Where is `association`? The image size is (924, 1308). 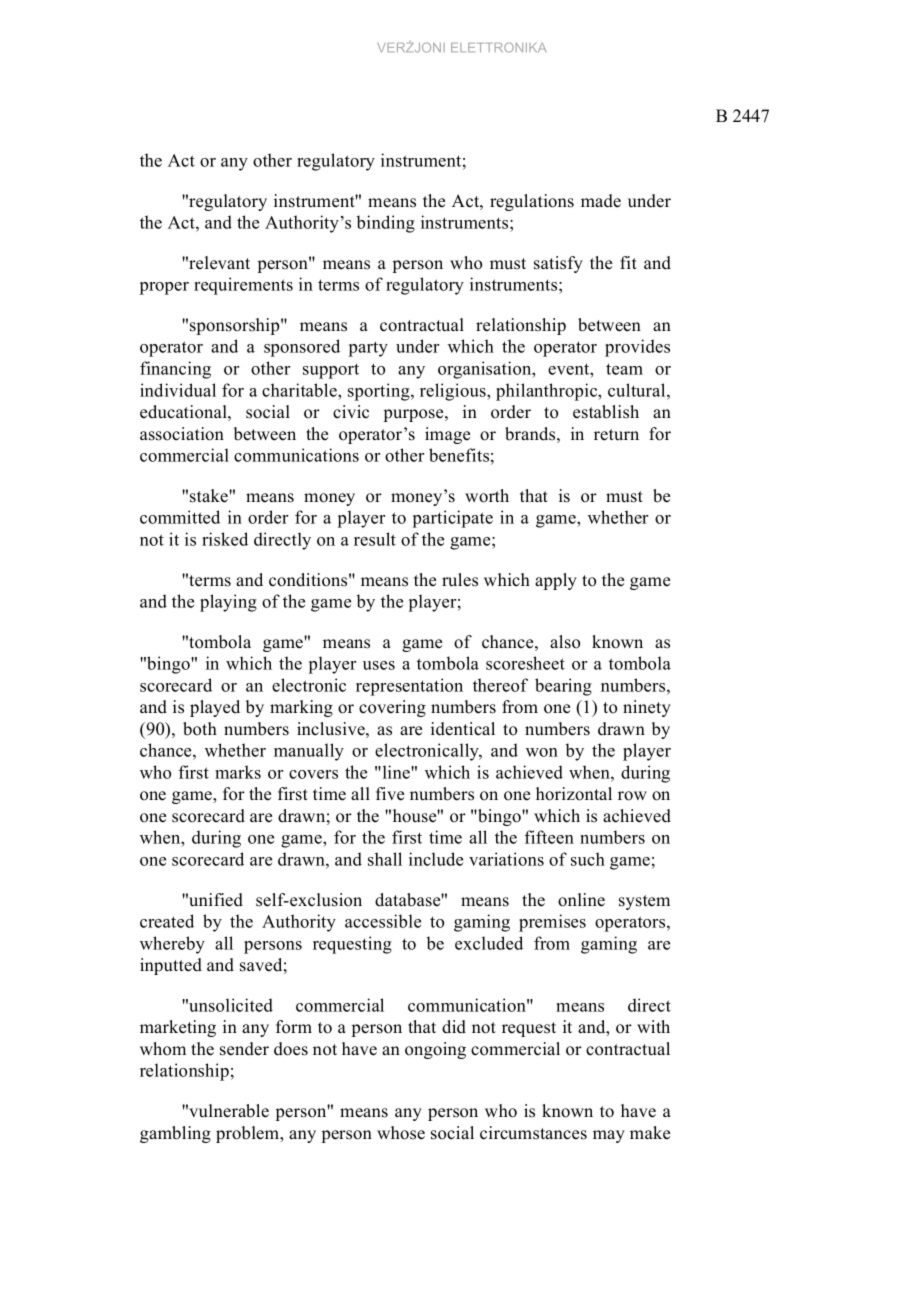
association is located at coordinates (182, 434).
